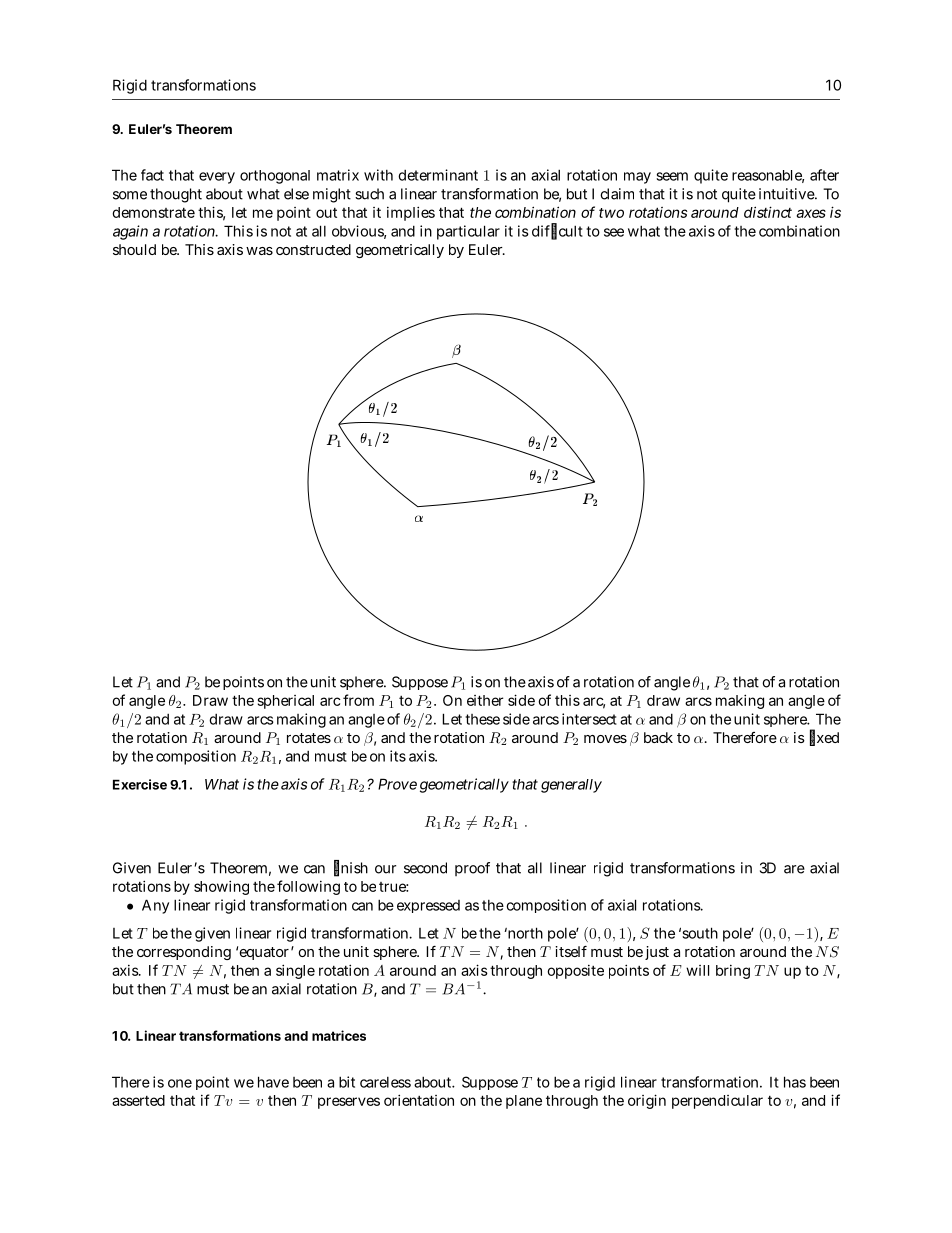 The width and height of the screenshot is (952, 1233). I want to click on one, so click(180, 1083).
